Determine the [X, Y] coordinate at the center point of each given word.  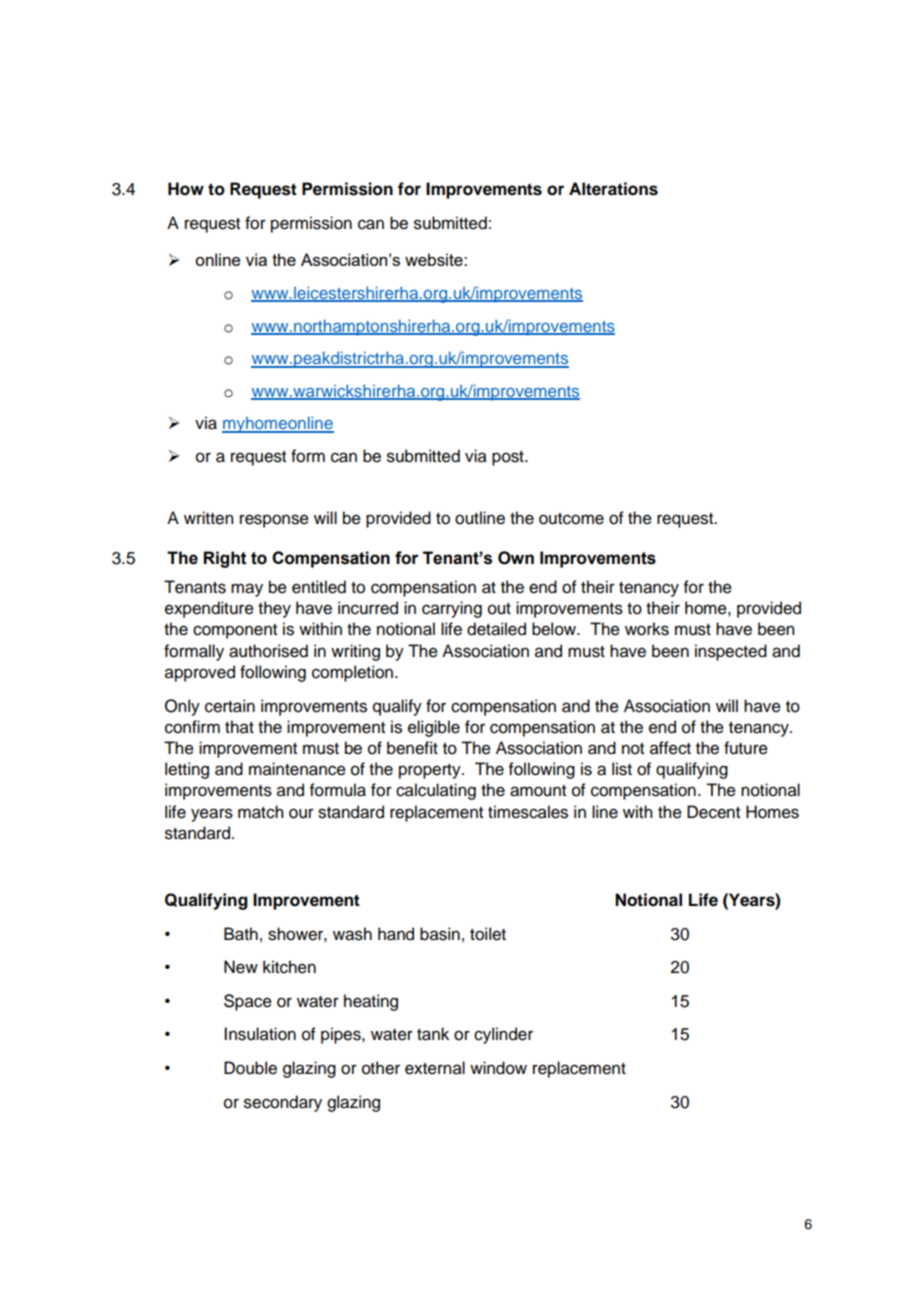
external [435, 1068]
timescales [528, 812]
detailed [496, 629]
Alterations [613, 189]
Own [516, 558]
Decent [713, 812]
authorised [268, 651]
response [274, 521]
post [509, 458]
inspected [731, 652]
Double [250, 1068]
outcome [571, 519]
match [260, 812]
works [647, 629]
